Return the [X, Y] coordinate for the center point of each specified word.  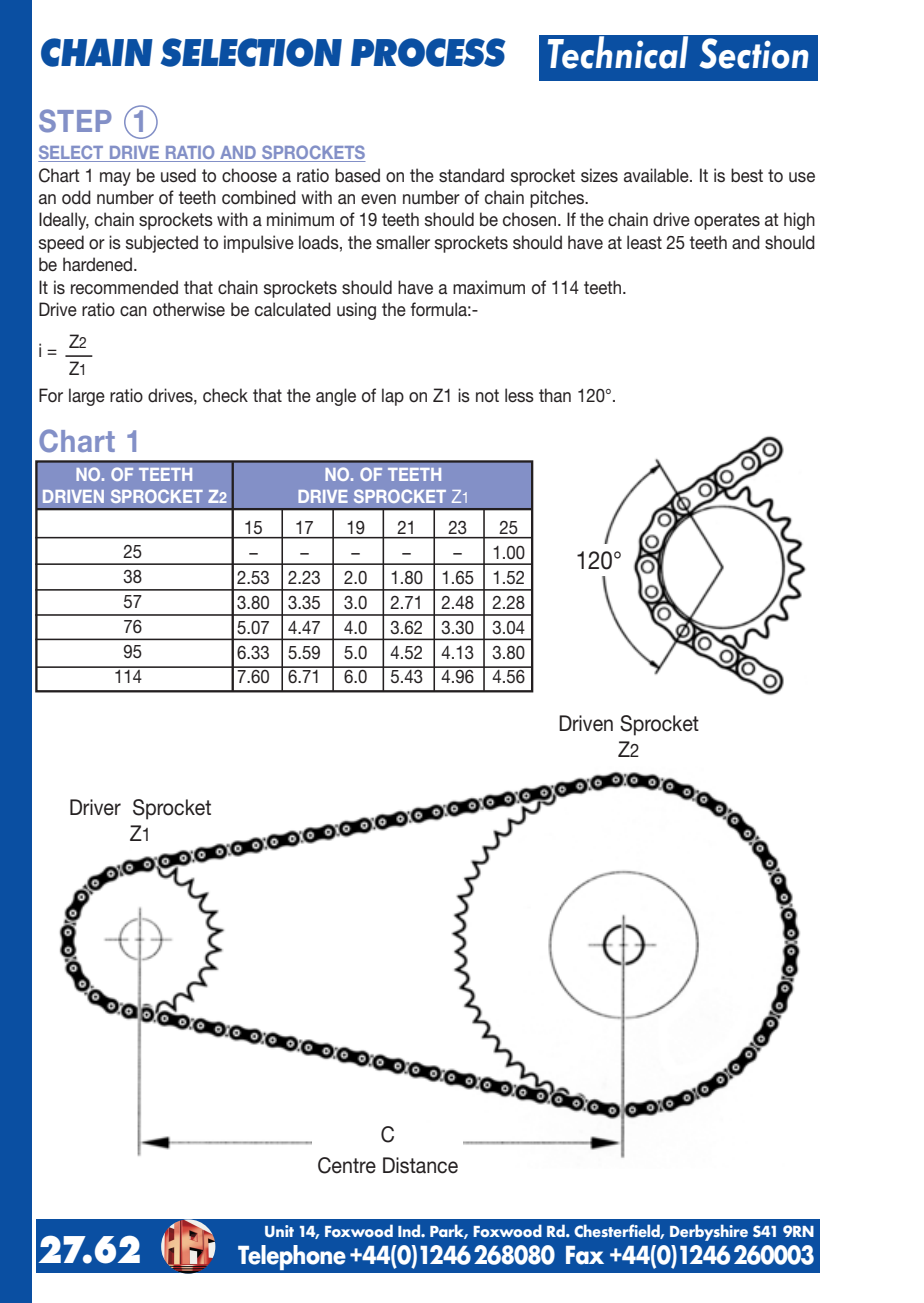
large [87, 397]
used [178, 175]
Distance [420, 1165]
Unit [279, 1231]
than [555, 395]
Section [754, 53]
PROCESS [428, 52]
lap [393, 397]
